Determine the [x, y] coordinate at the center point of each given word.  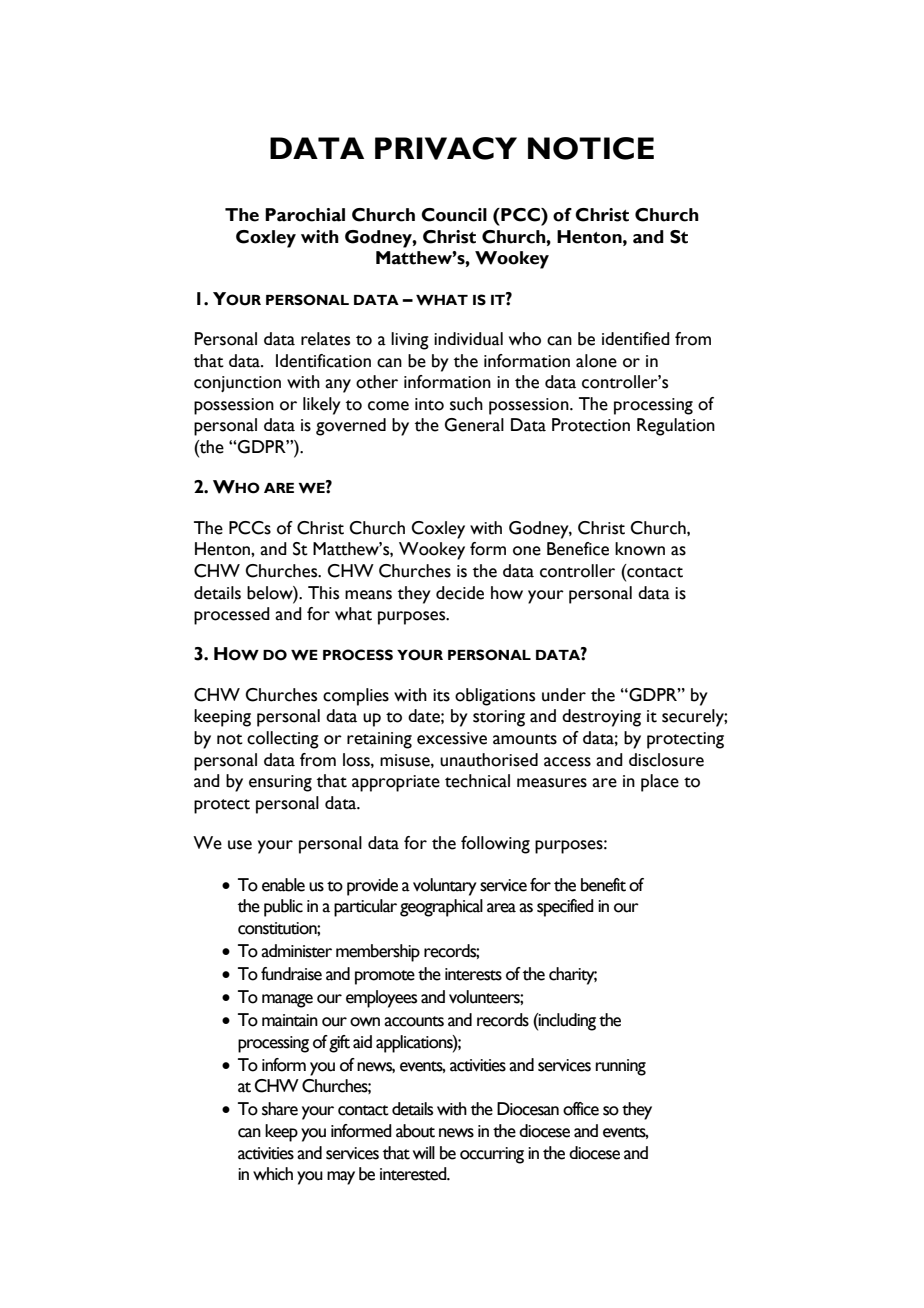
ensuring [280, 783]
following [495, 845]
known [640, 549]
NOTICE [591, 148]
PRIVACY [446, 148]
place [660, 783]
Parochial [305, 215]
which [273, 1174]
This [323, 593]
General [474, 425]
